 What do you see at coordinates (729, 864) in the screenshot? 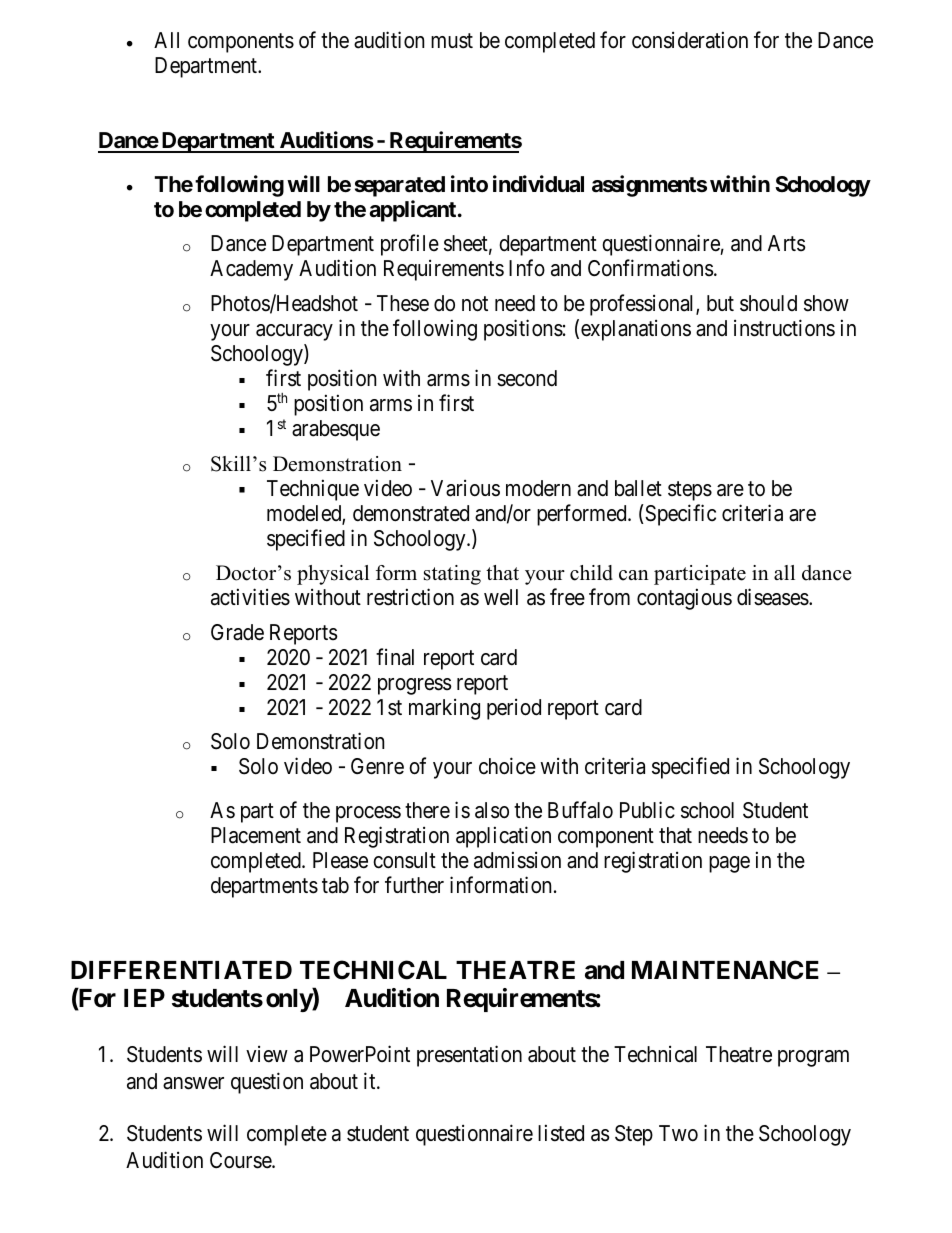
I see `page` at bounding box center [729, 864].
